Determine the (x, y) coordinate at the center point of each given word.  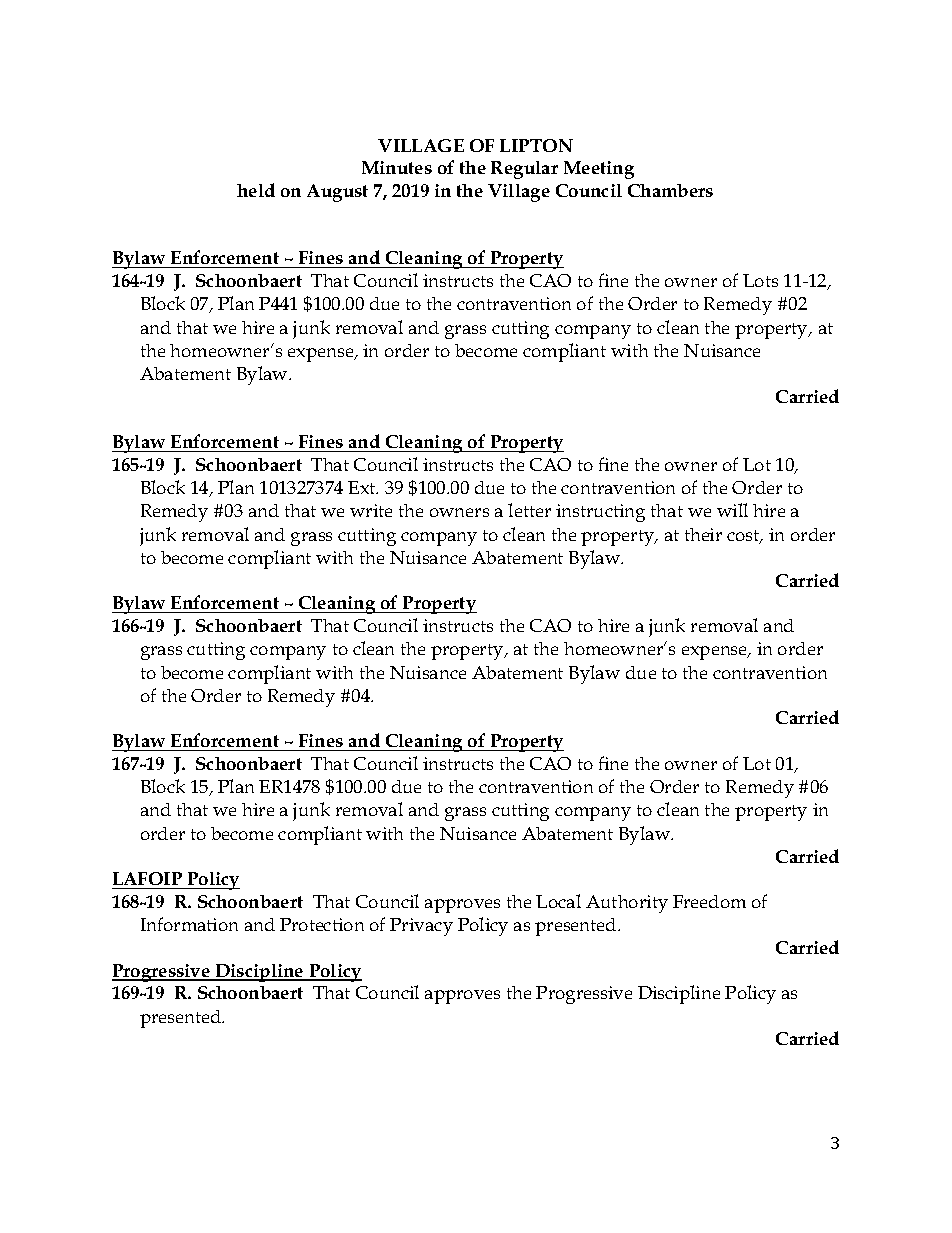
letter (529, 510)
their (703, 534)
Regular (524, 170)
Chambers (670, 190)
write (371, 510)
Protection (322, 924)
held (256, 190)
